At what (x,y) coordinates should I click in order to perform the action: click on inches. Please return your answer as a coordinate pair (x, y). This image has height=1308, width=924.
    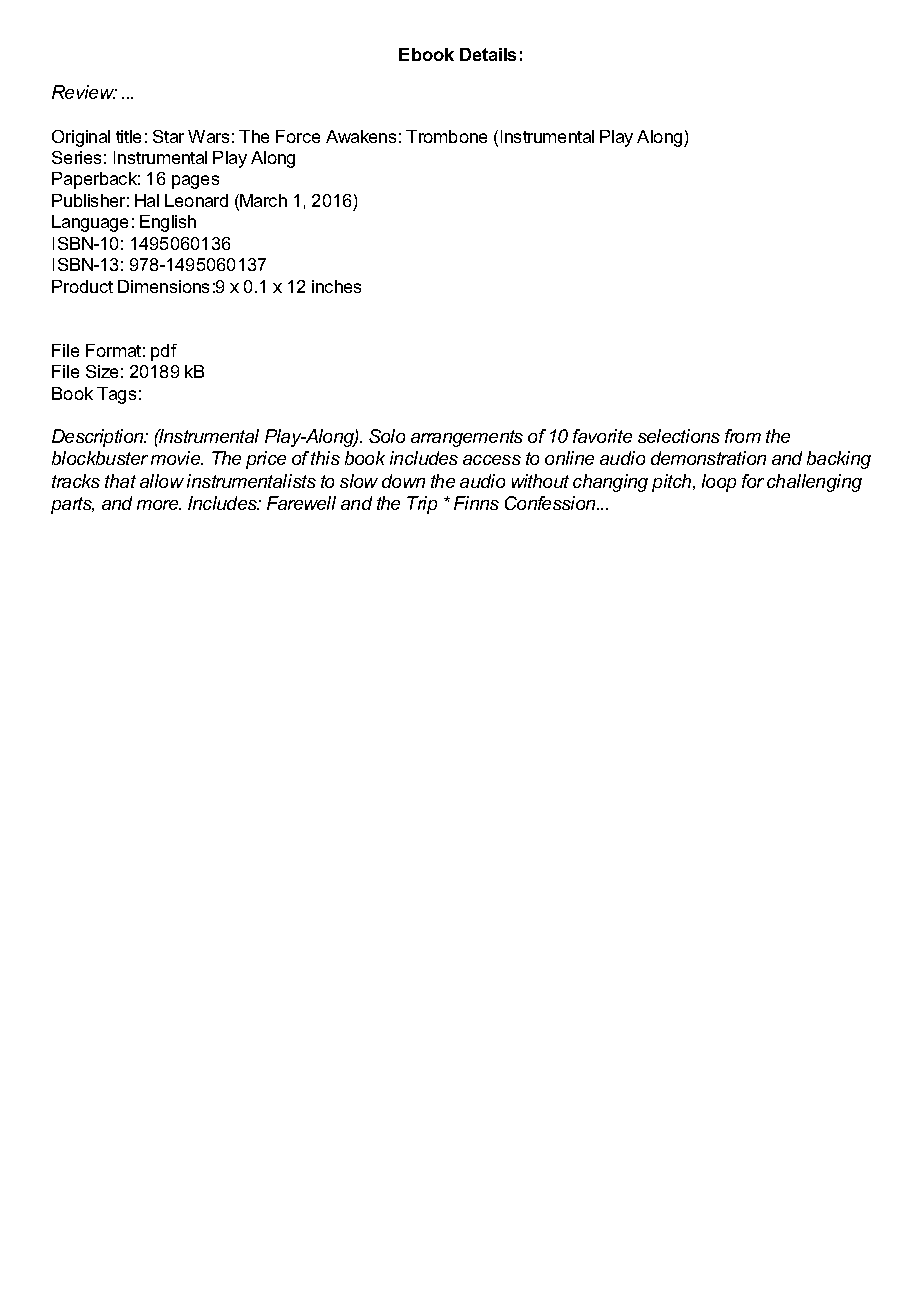
    Looking at the image, I should click on (336, 286).
